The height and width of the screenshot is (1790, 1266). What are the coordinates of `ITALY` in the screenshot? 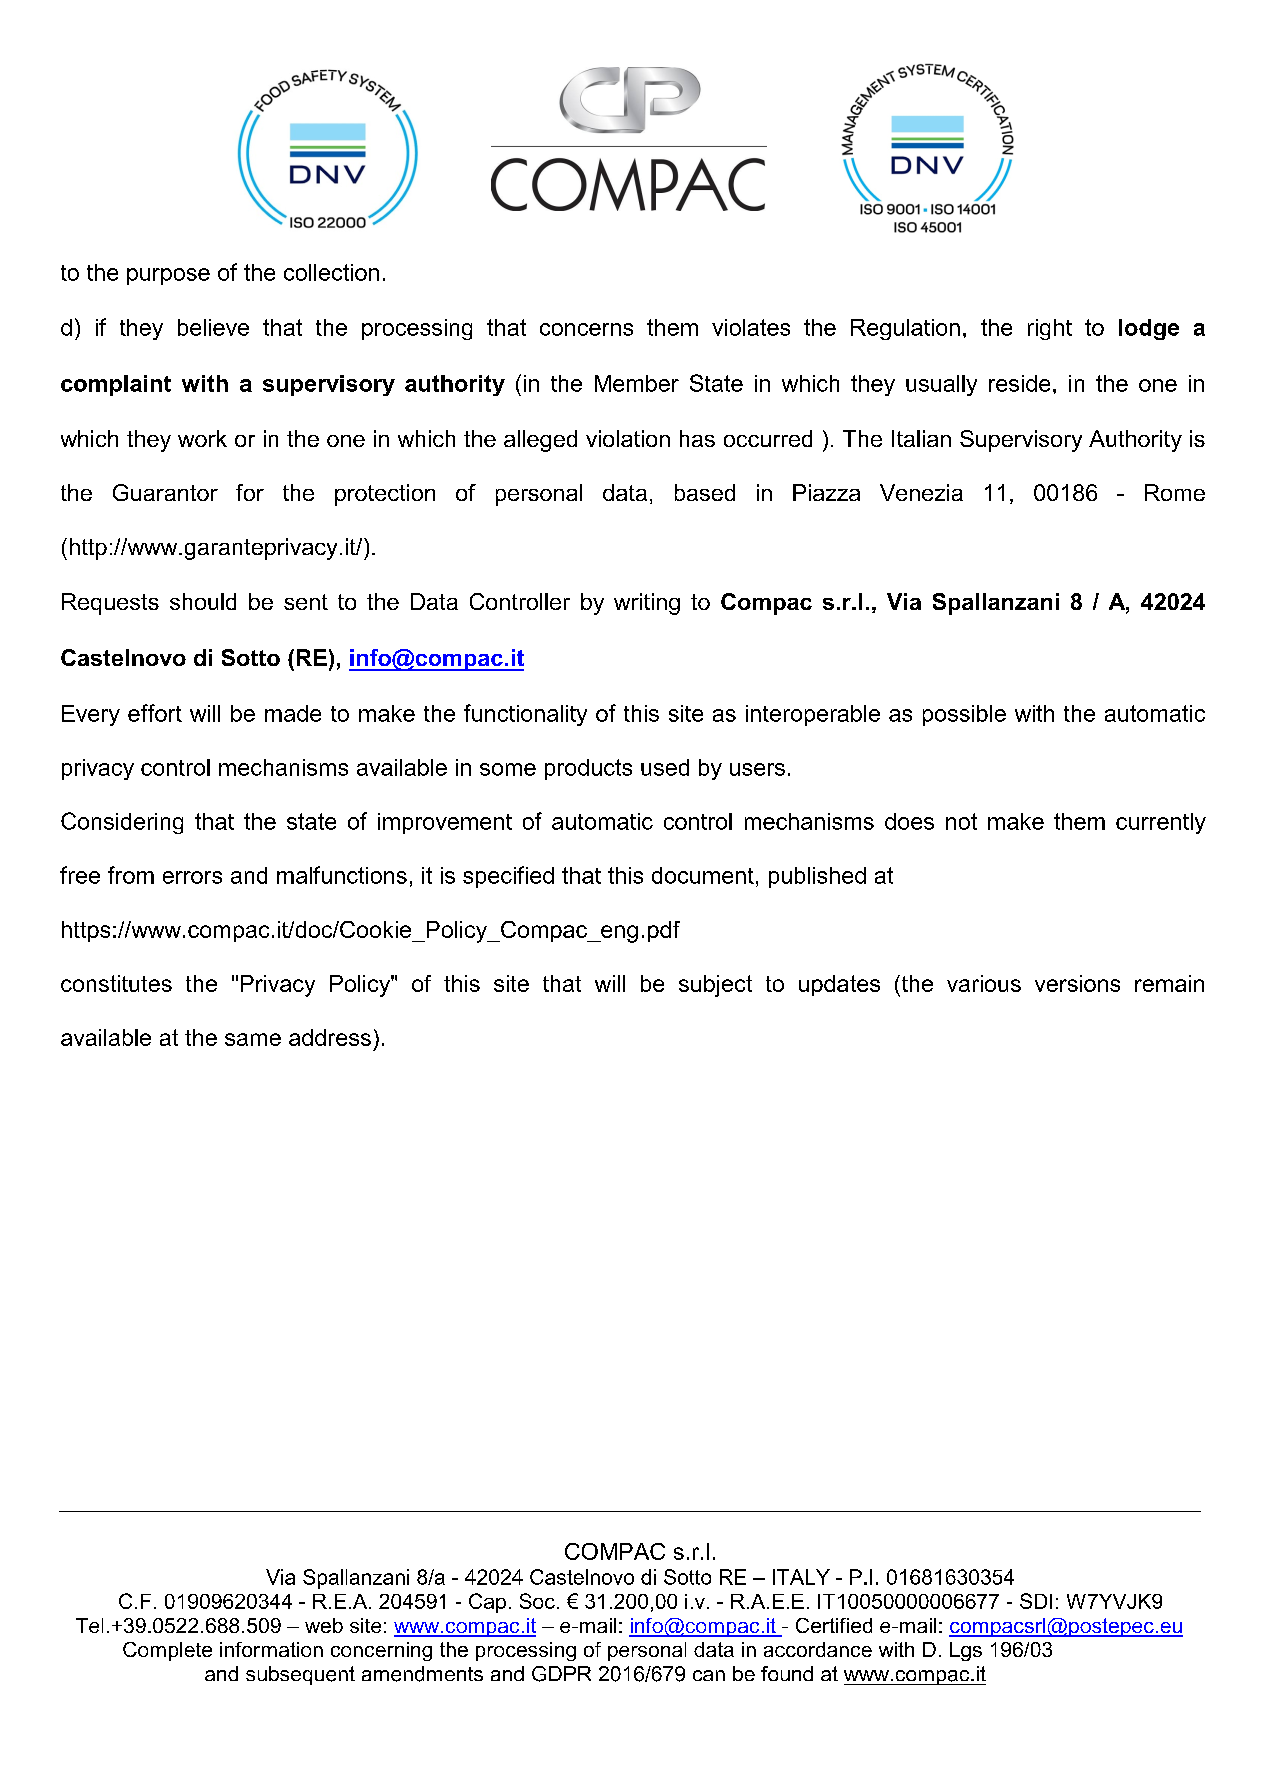 It's located at (801, 1577).
